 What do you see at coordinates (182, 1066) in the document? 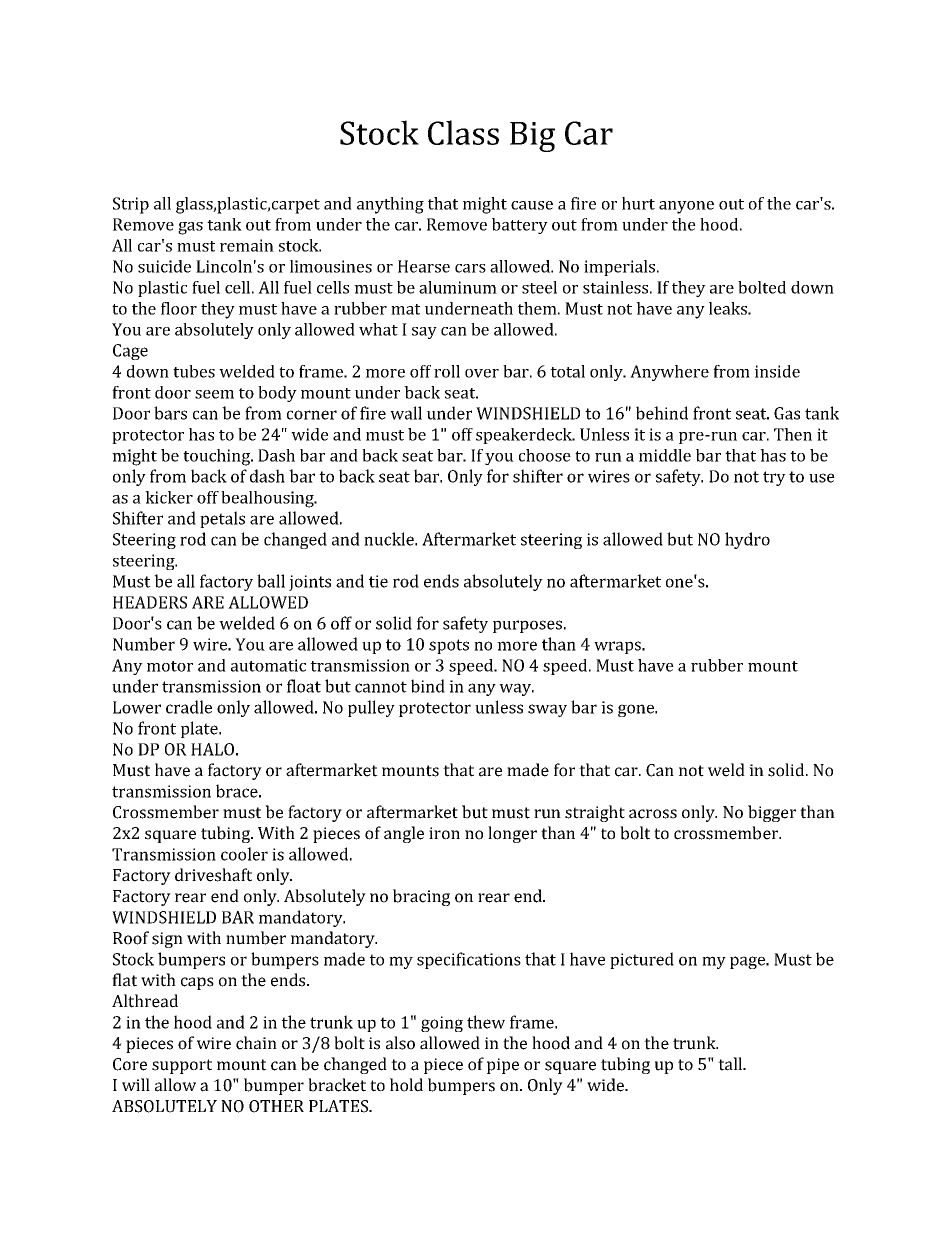
I see `support` at bounding box center [182, 1066].
